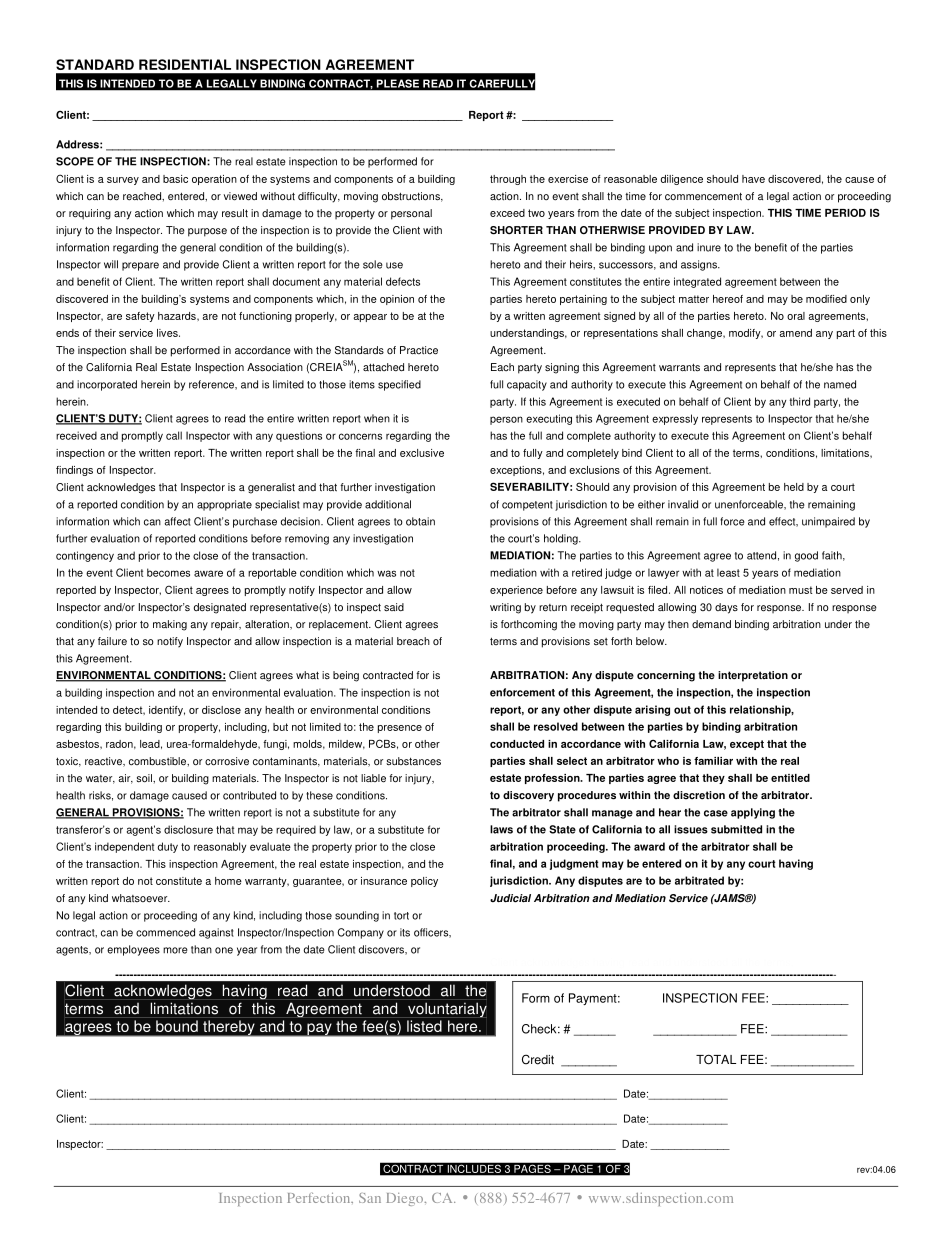 This screenshot has height=1233, width=952. Describe the element at coordinates (185, 64) in the screenshot. I see `RESIDENTIAL` at that location.
